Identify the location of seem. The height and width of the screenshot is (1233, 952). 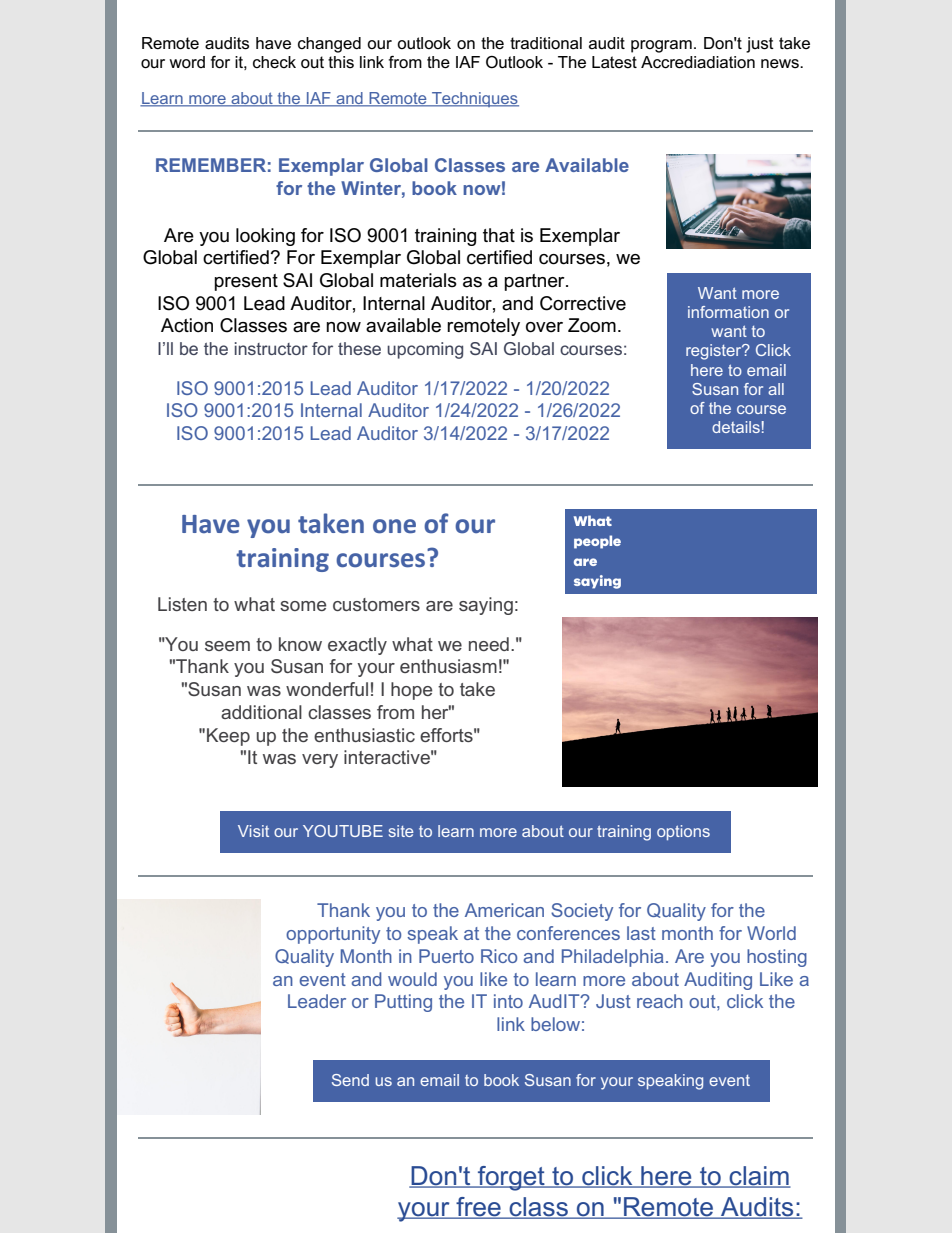
(227, 646).
